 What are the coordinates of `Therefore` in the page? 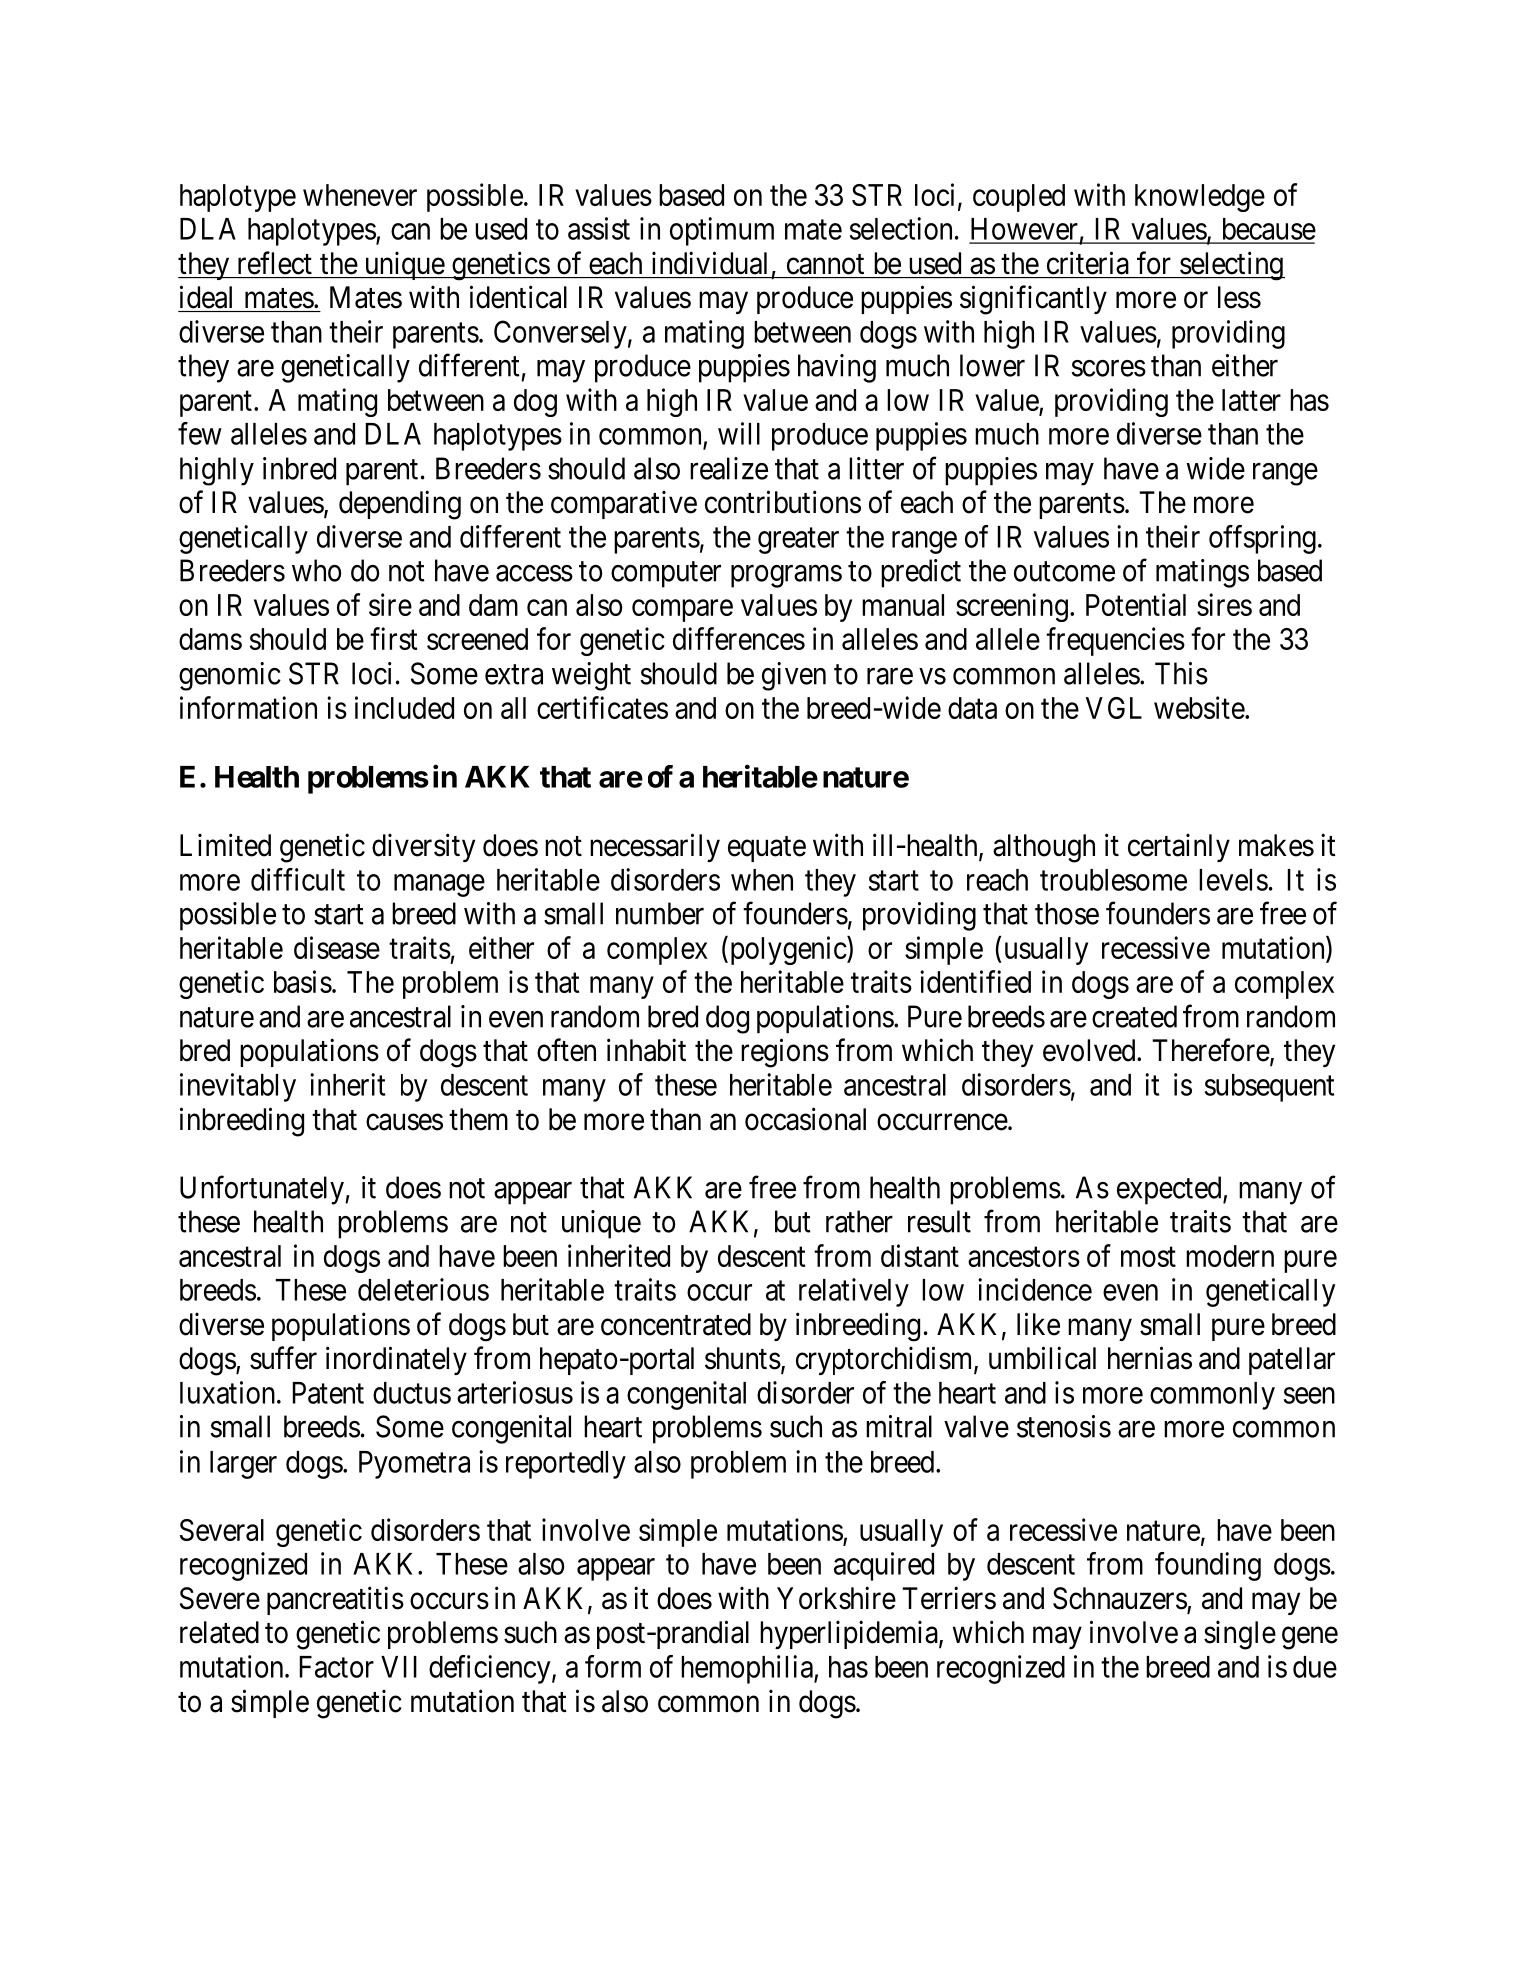 It's located at (1211, 1050).
